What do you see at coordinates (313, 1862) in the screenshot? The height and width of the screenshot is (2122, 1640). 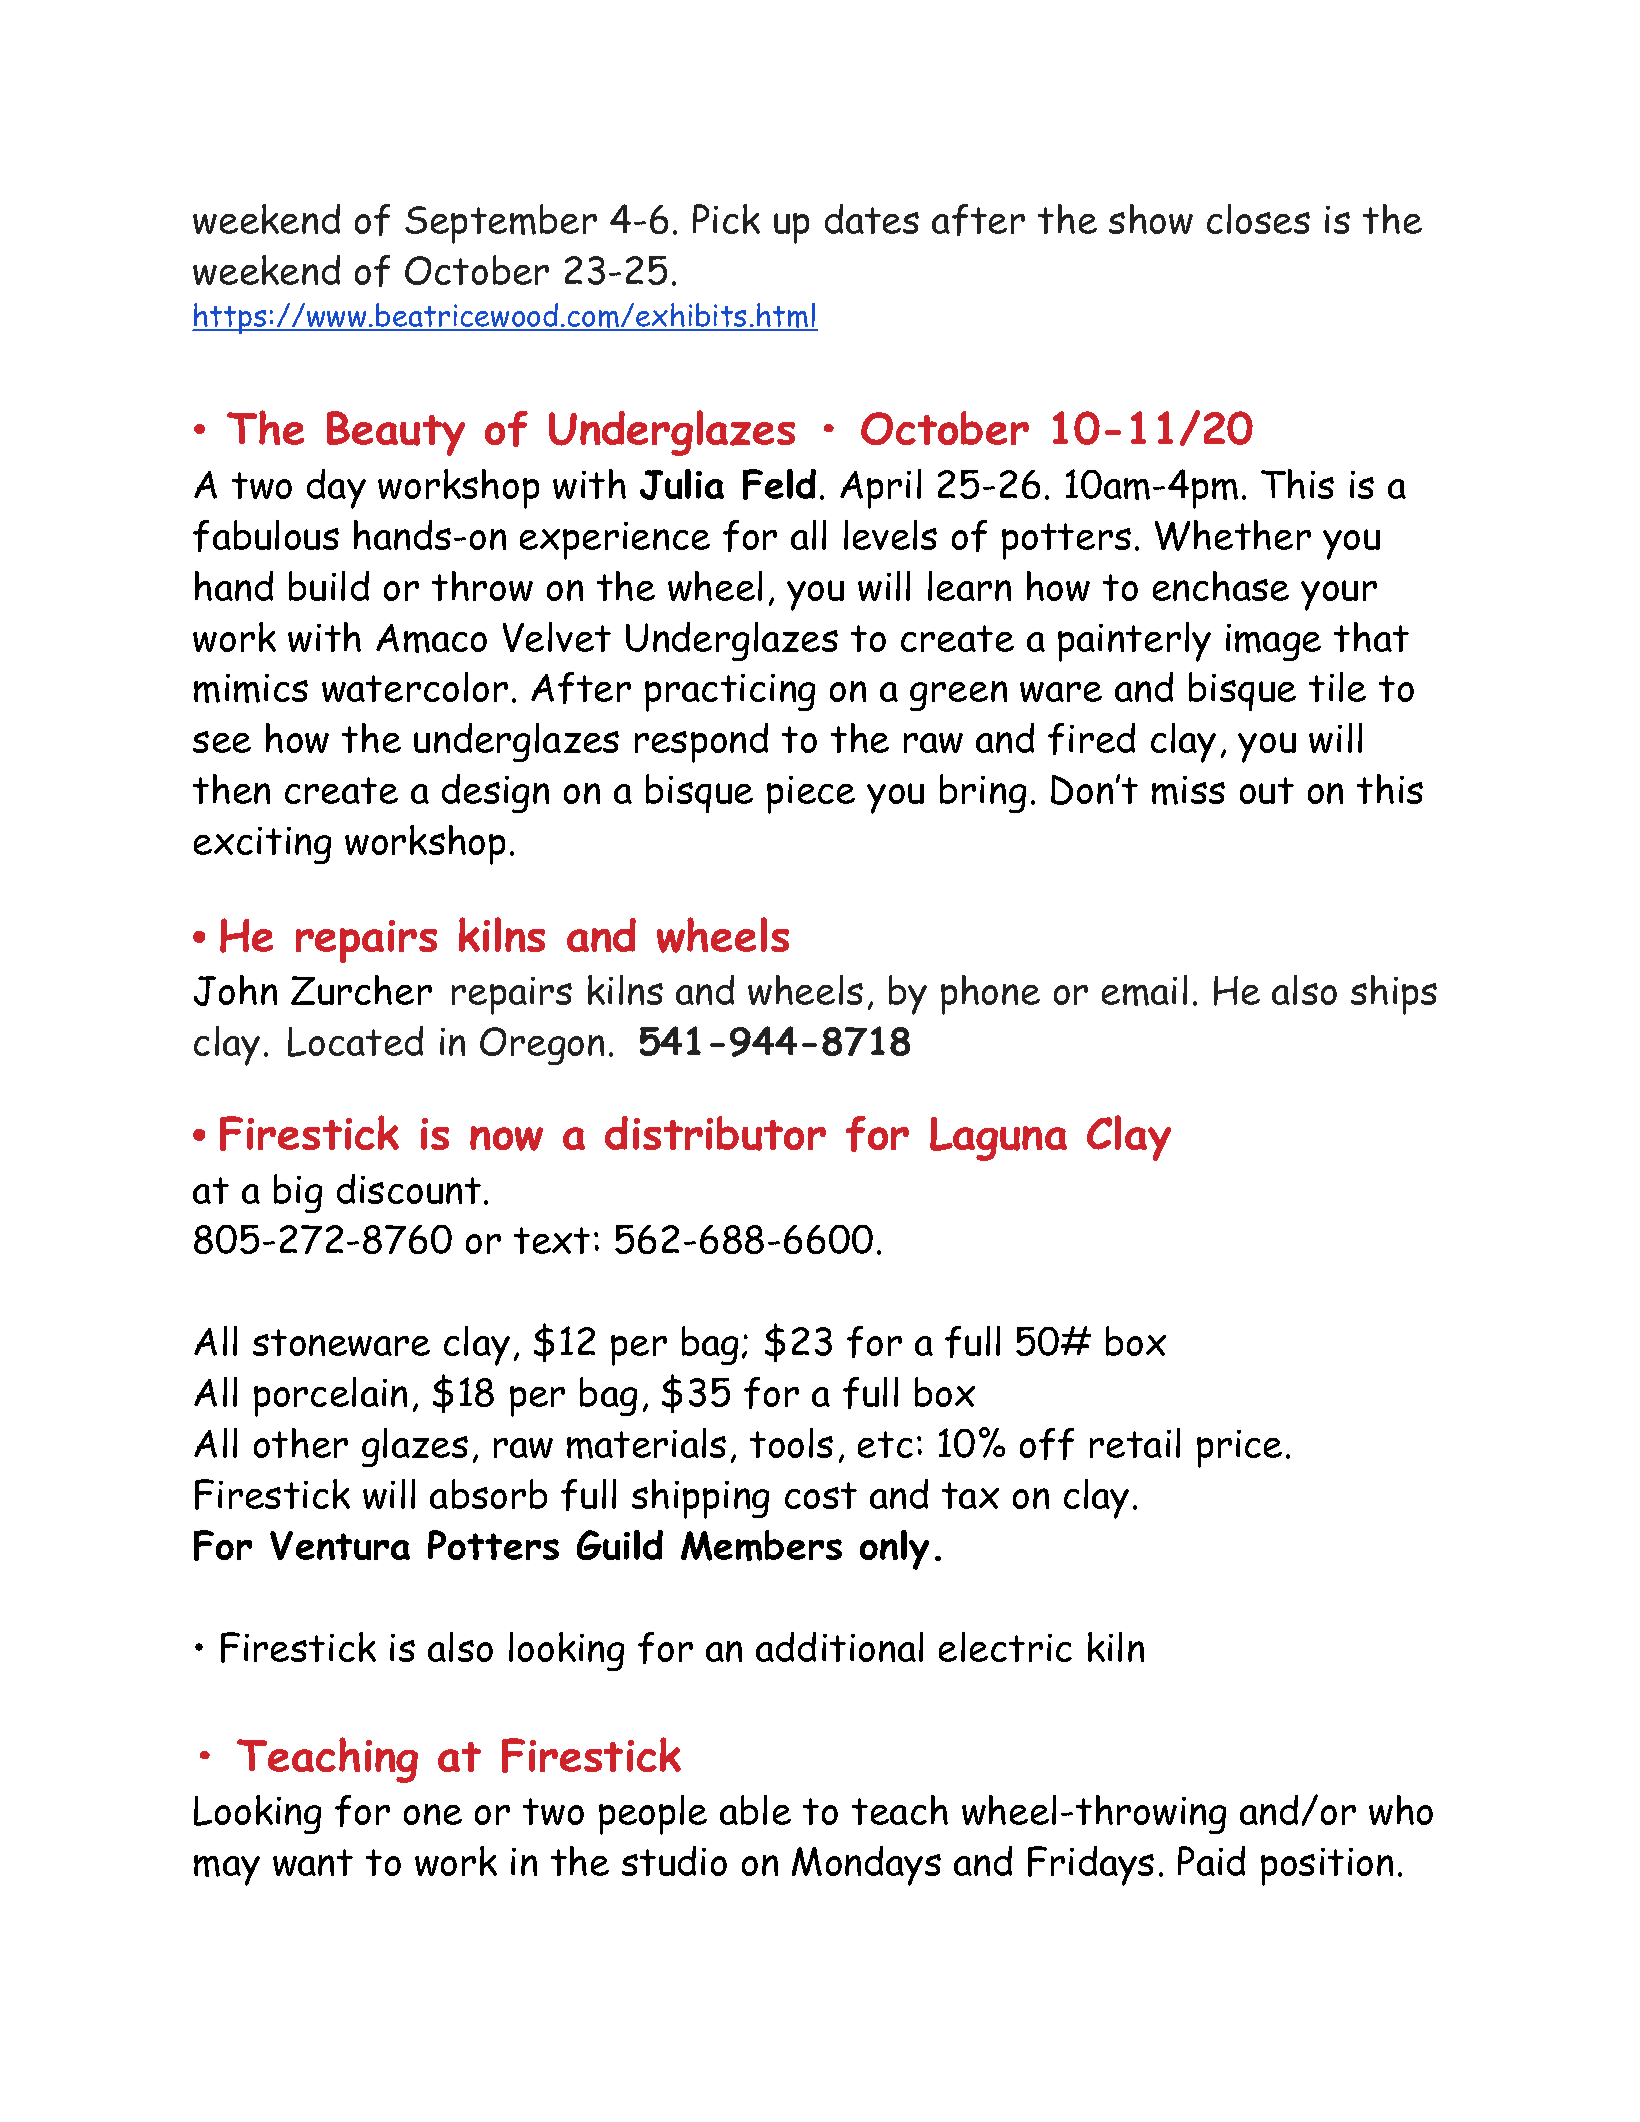 I see `want` at bounding box center [313, 1862].
